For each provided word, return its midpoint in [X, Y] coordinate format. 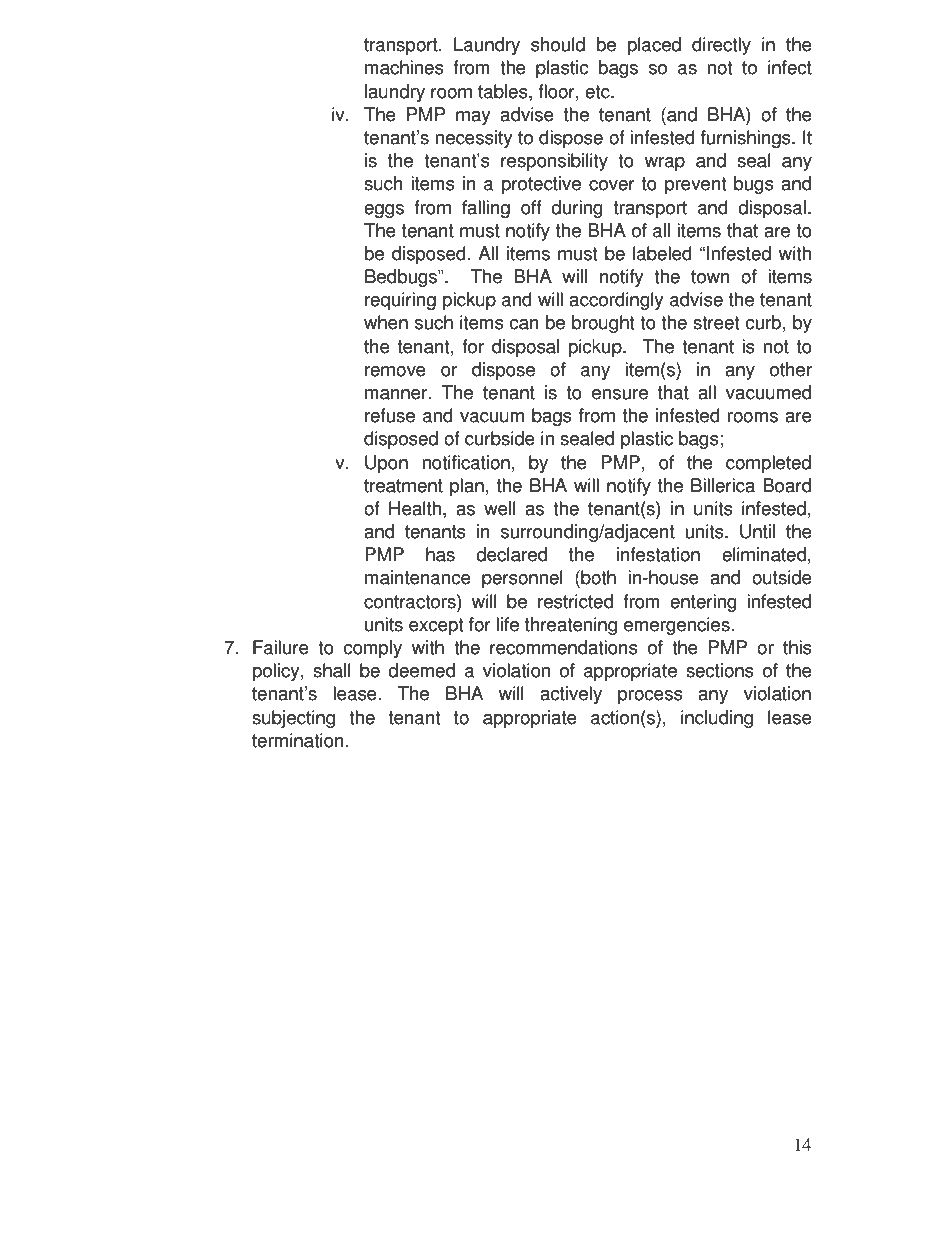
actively [571, 695]
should [558, 44]
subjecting [293, 719]
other [791, 369]
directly [721, 46]
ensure [620, 394]
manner [397, 394]
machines [404, 67]
